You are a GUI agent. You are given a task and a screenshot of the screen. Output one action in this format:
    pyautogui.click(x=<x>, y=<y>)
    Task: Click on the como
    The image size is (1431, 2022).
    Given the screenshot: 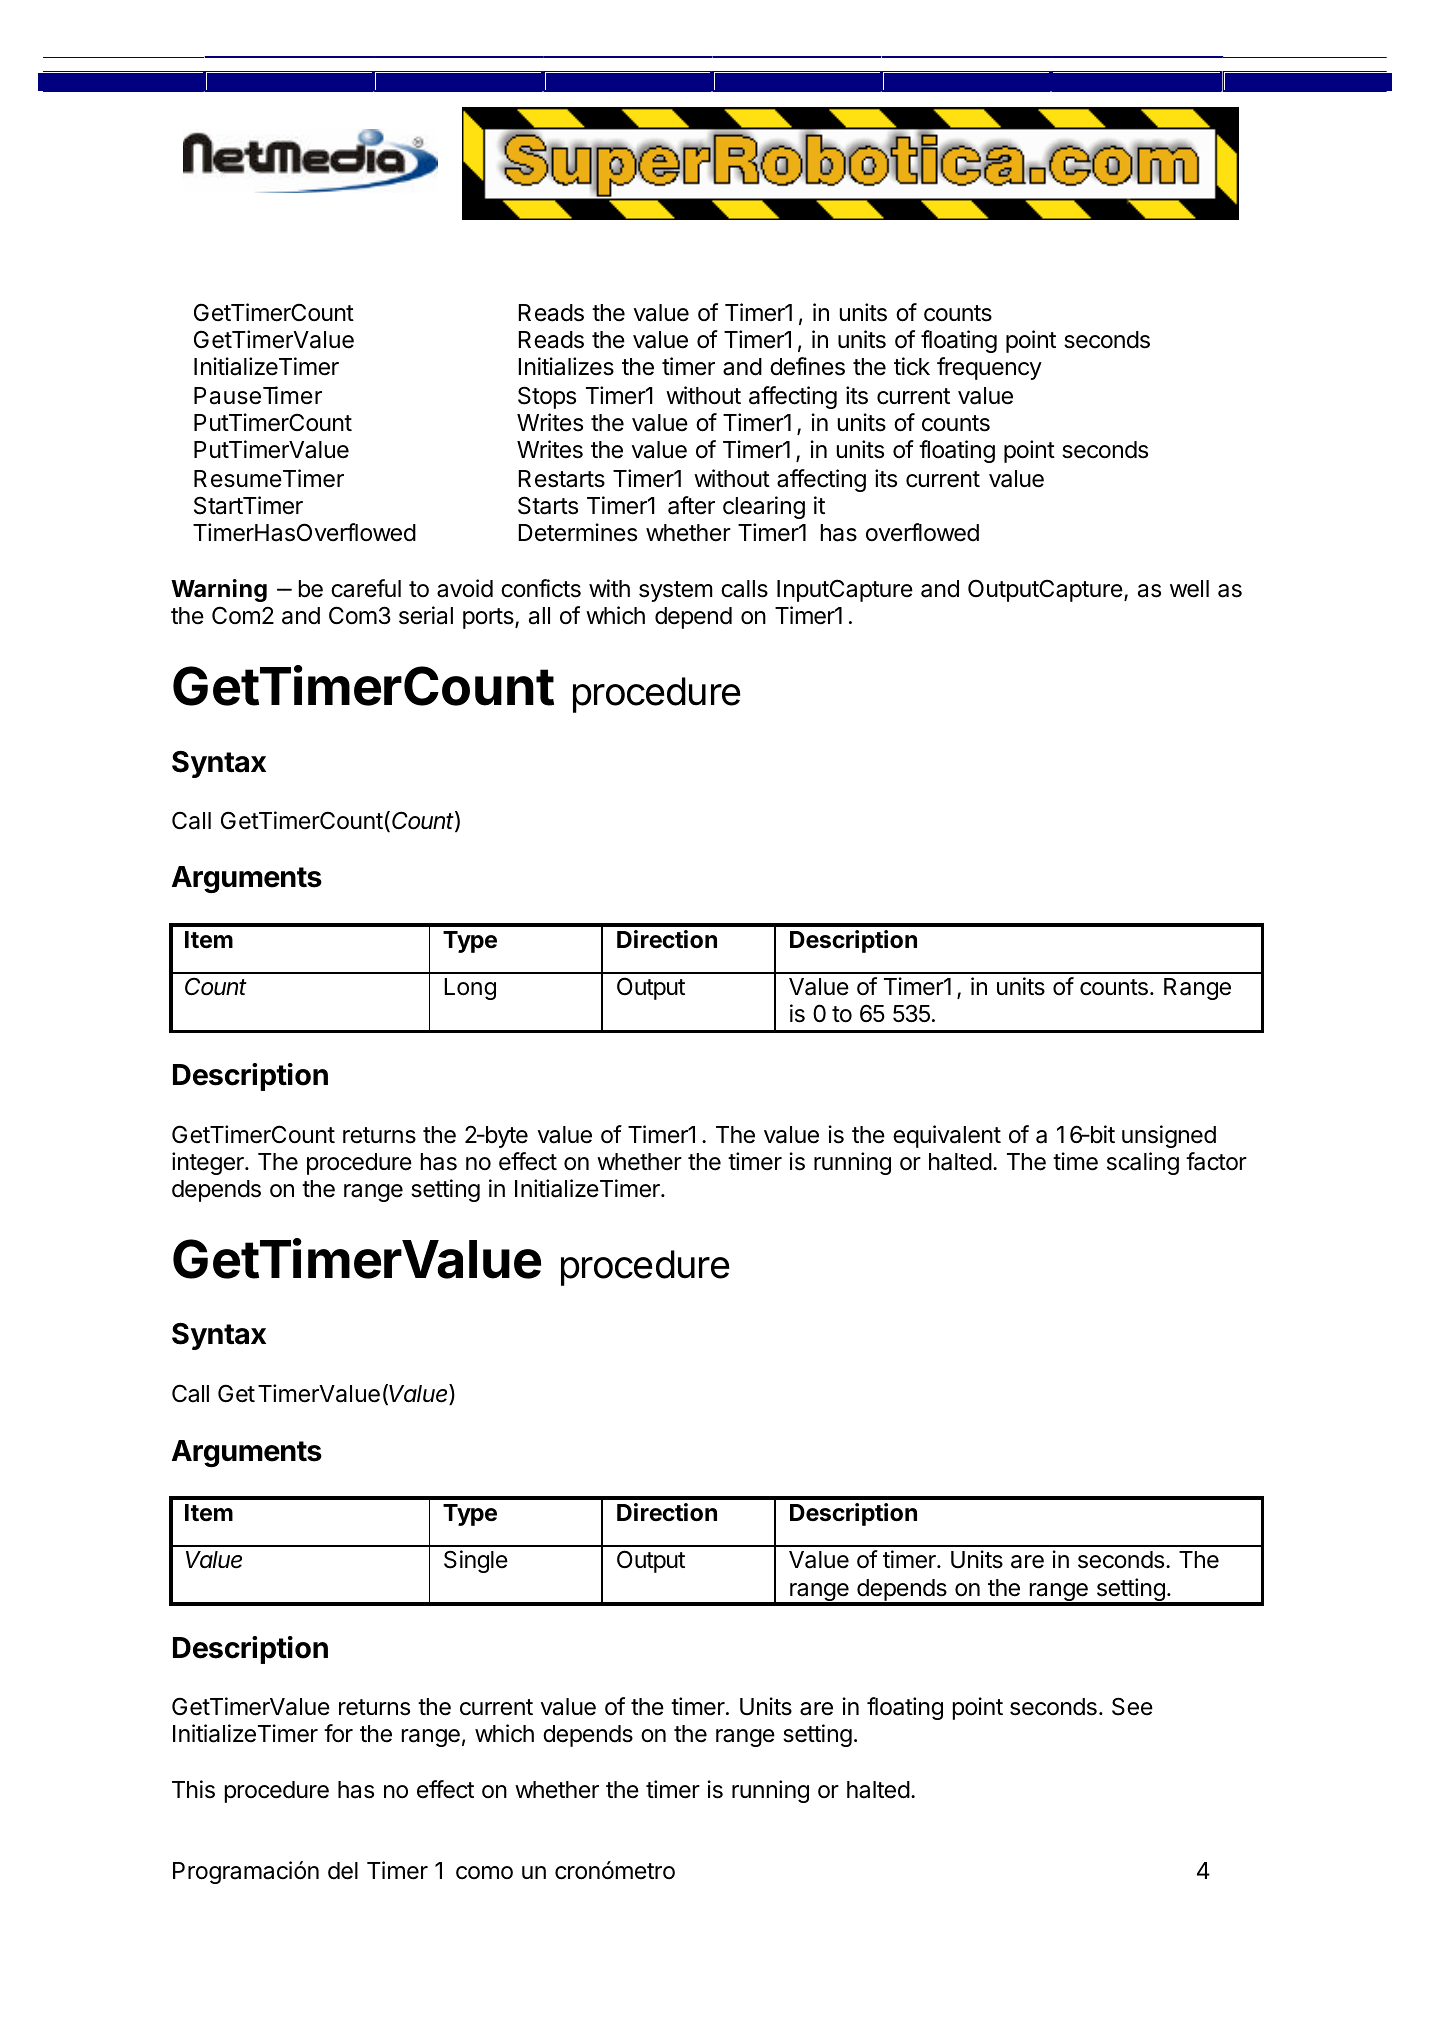 What is the action you would take?
    pyautogui.click(x=484, y=1873)
